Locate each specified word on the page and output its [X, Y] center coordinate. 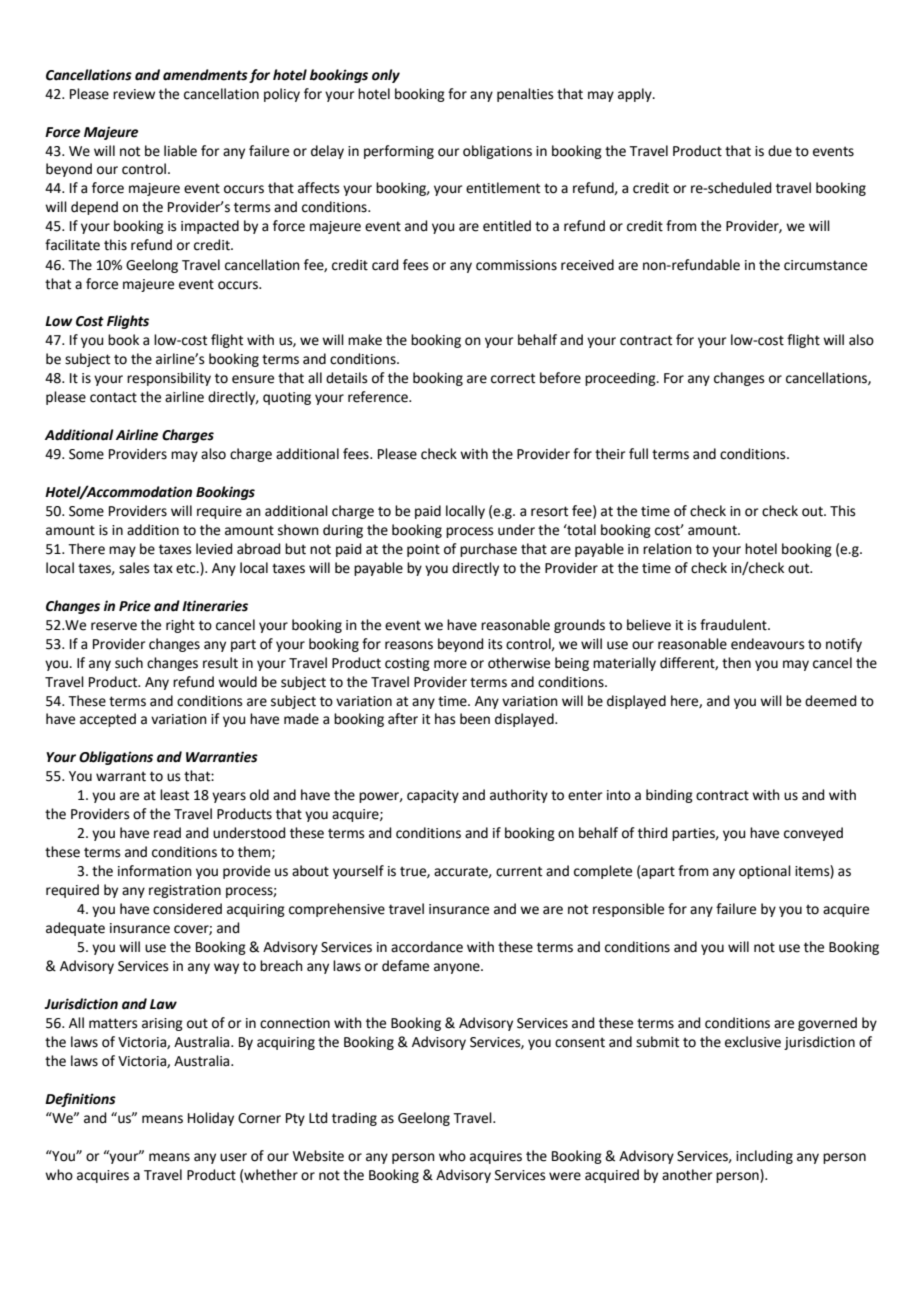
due [780, 151]
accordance [427, 947]
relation [667, 549]
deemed [830, 701]
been [475, 719]
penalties [525, 95]
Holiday [211, 1119]
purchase [488, 550]
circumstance [825, 265]
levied [214, 549]
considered [187, 909]
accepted [108, 720]
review [134, 94]
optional [765, 872]
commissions [516, 265]
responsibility [169, 379]
